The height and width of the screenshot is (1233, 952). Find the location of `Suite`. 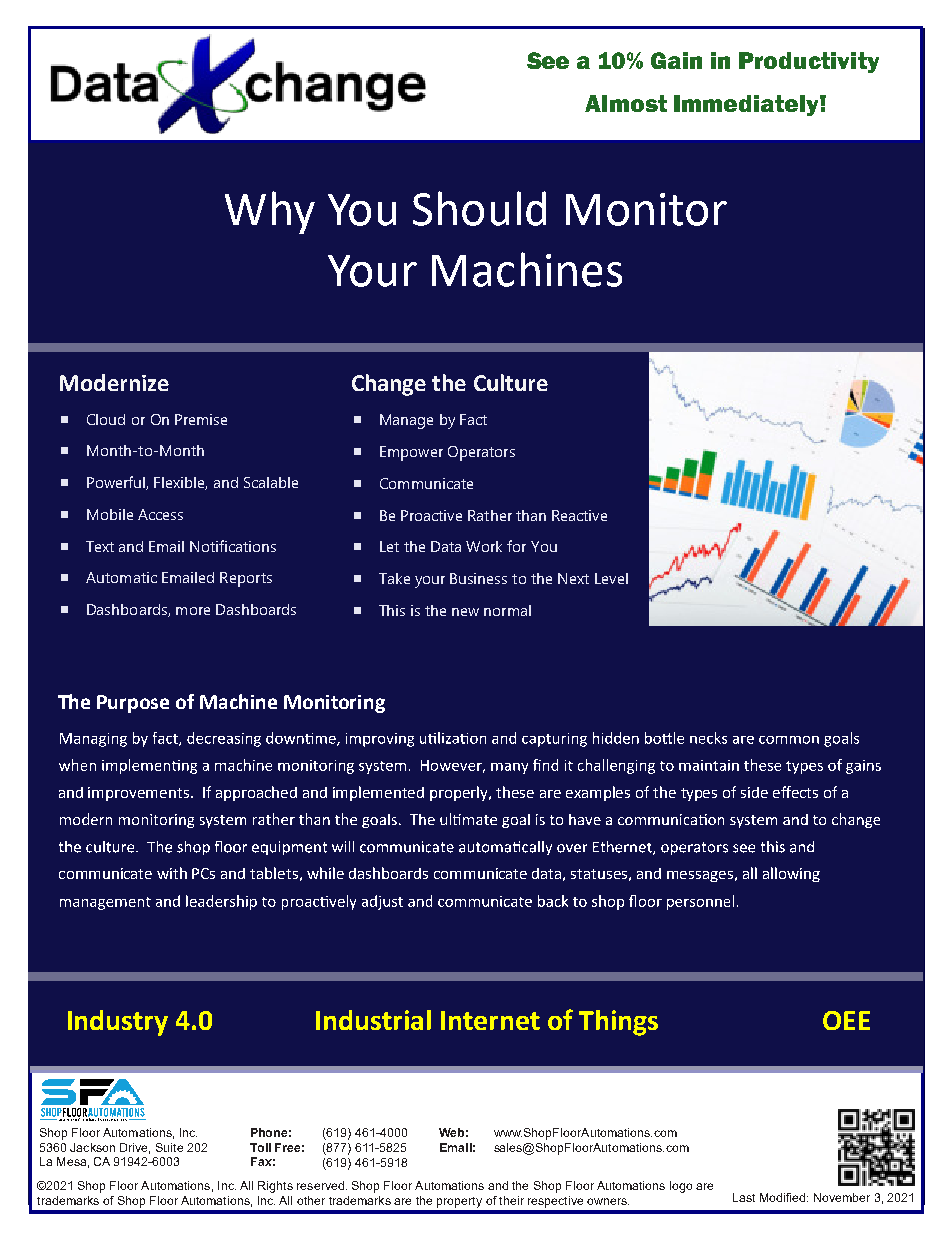

Suite is located at coordinates (169, 1147).
